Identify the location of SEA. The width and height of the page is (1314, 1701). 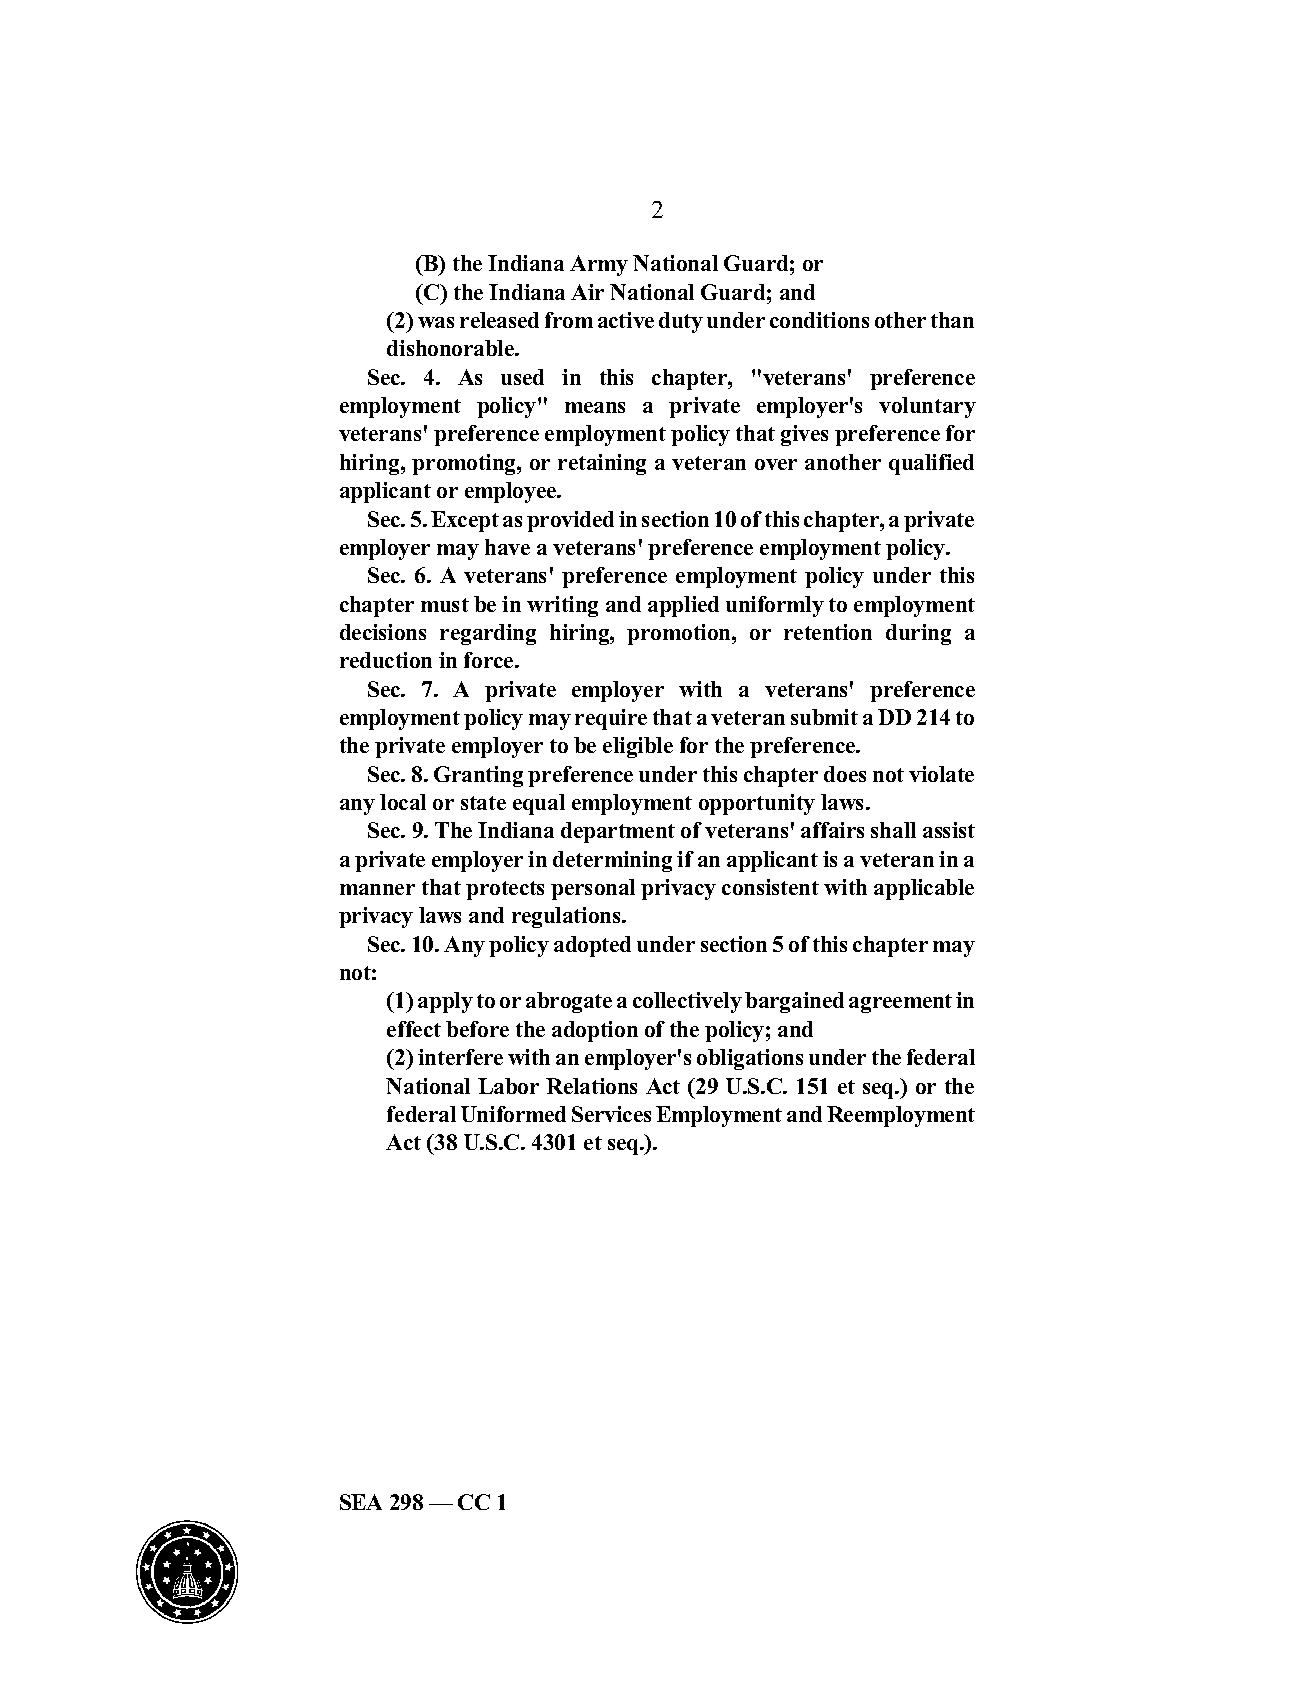
(361, 1502).
